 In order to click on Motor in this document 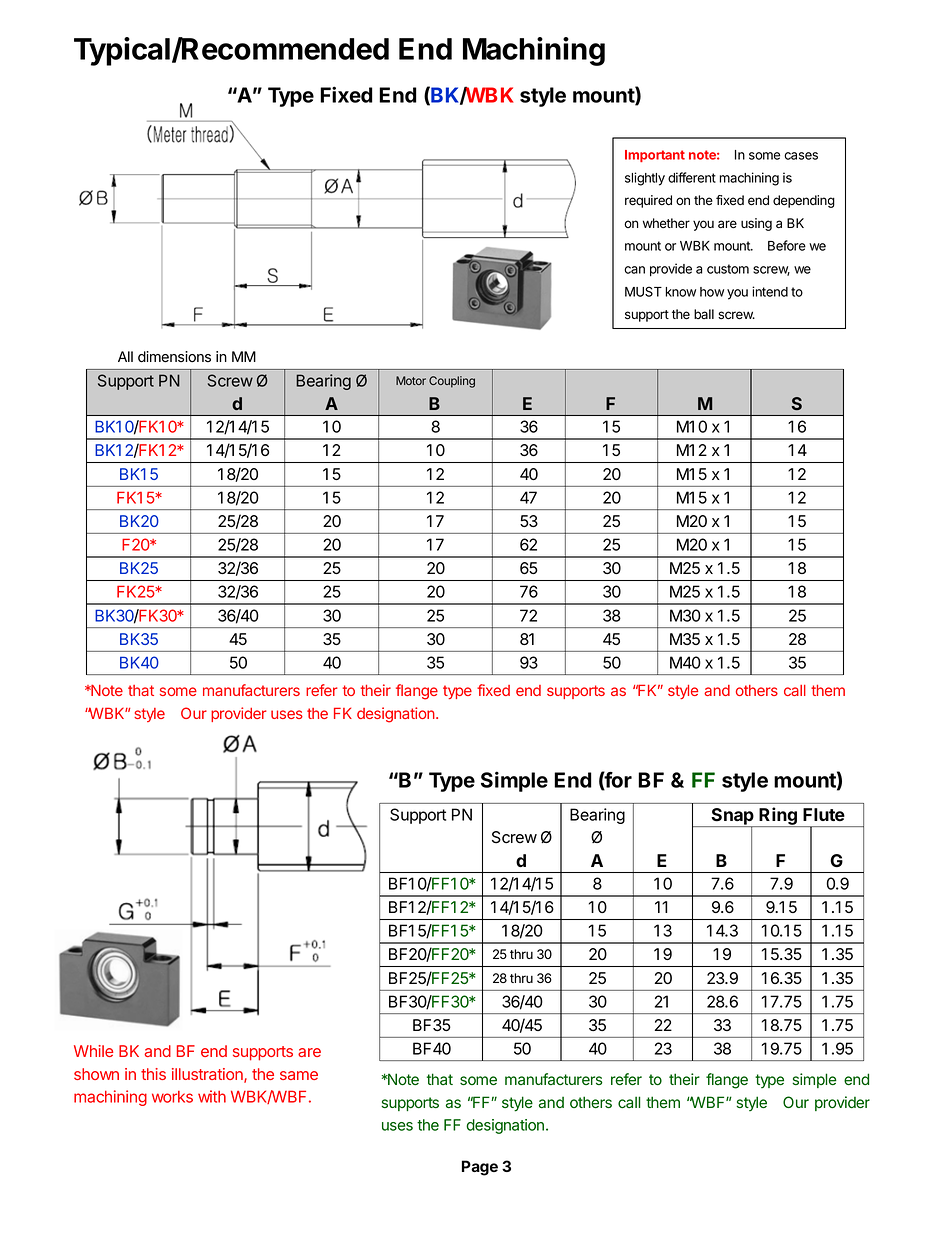, I will do `click(411, 380)`.
